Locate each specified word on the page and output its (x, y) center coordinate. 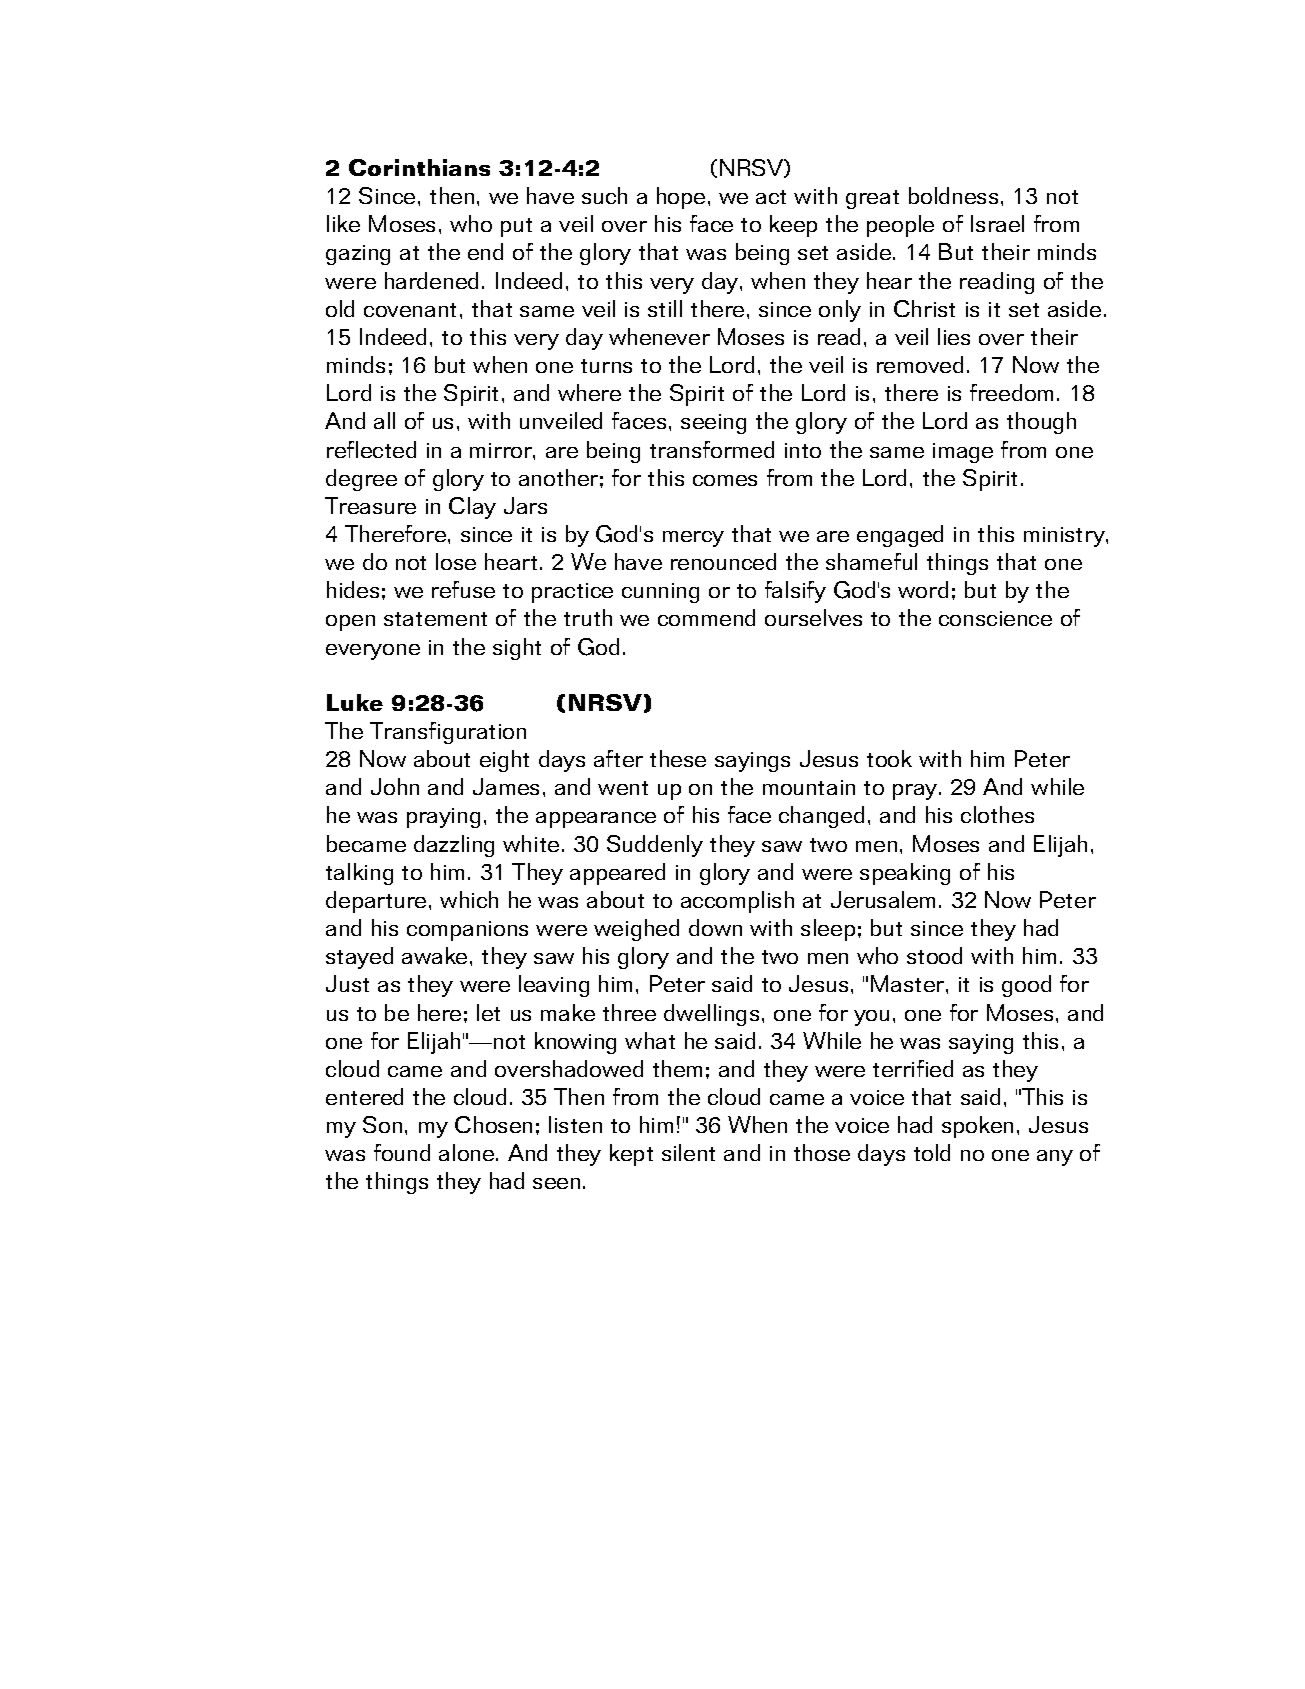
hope (681, 198)
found (402, 1152)
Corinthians (419, 167)
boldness (953, 195)
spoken (977, 1127)
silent (688, 1152)
